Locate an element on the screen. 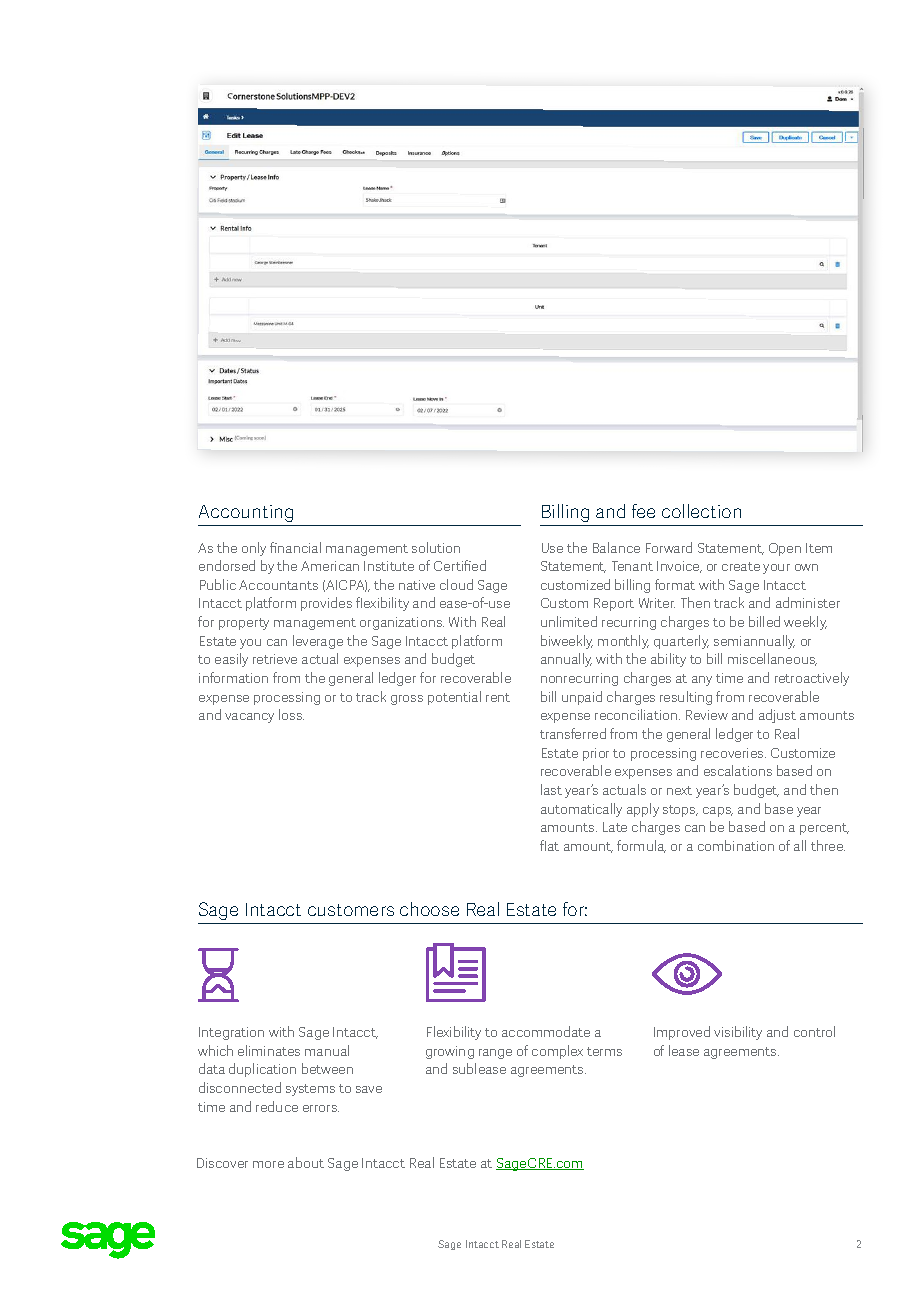 This screenshot has height=1308, width=924. flat is located at coordinates (549, 845).
